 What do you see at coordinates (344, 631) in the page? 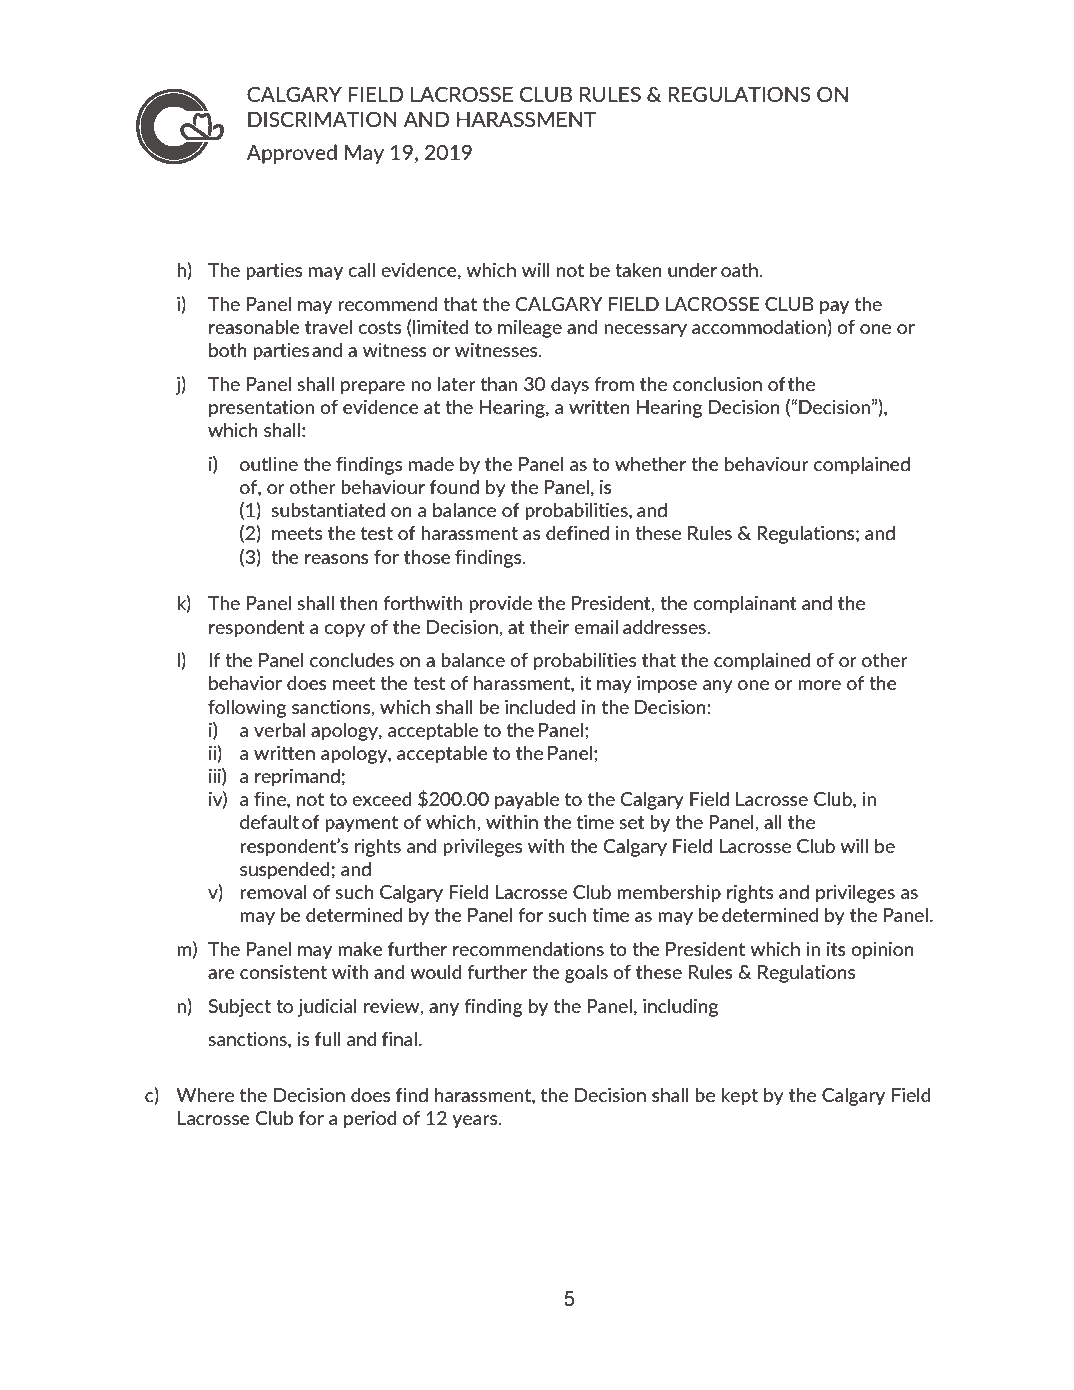
I see `copy` at bounding box center [344, 631].
